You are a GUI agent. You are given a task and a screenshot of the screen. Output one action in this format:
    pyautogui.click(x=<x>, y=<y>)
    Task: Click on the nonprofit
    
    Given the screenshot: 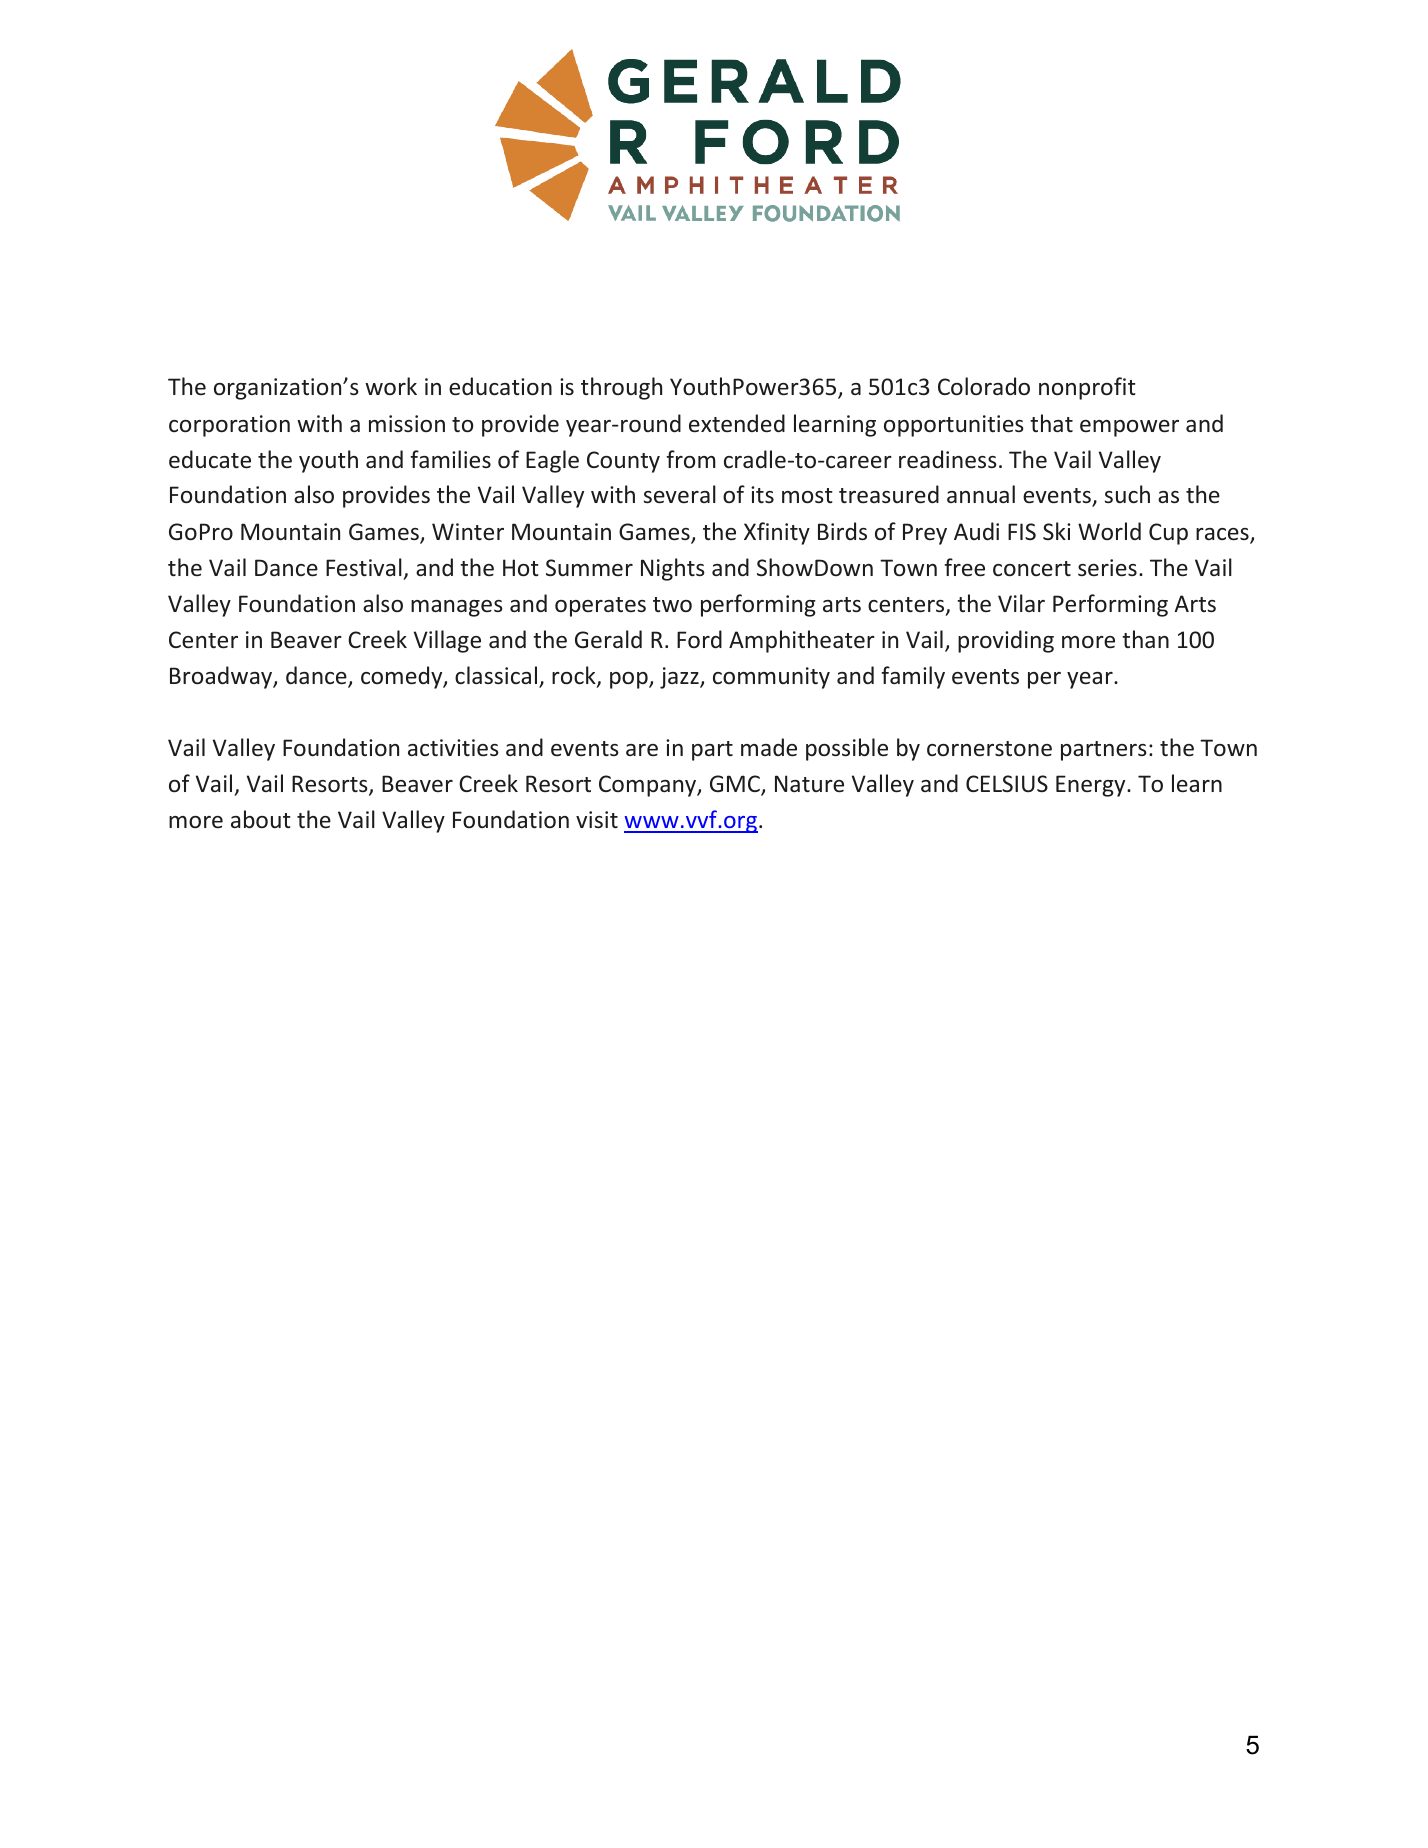 What is the action you would take?
    pyautogui.click(x=1087, y=388)
